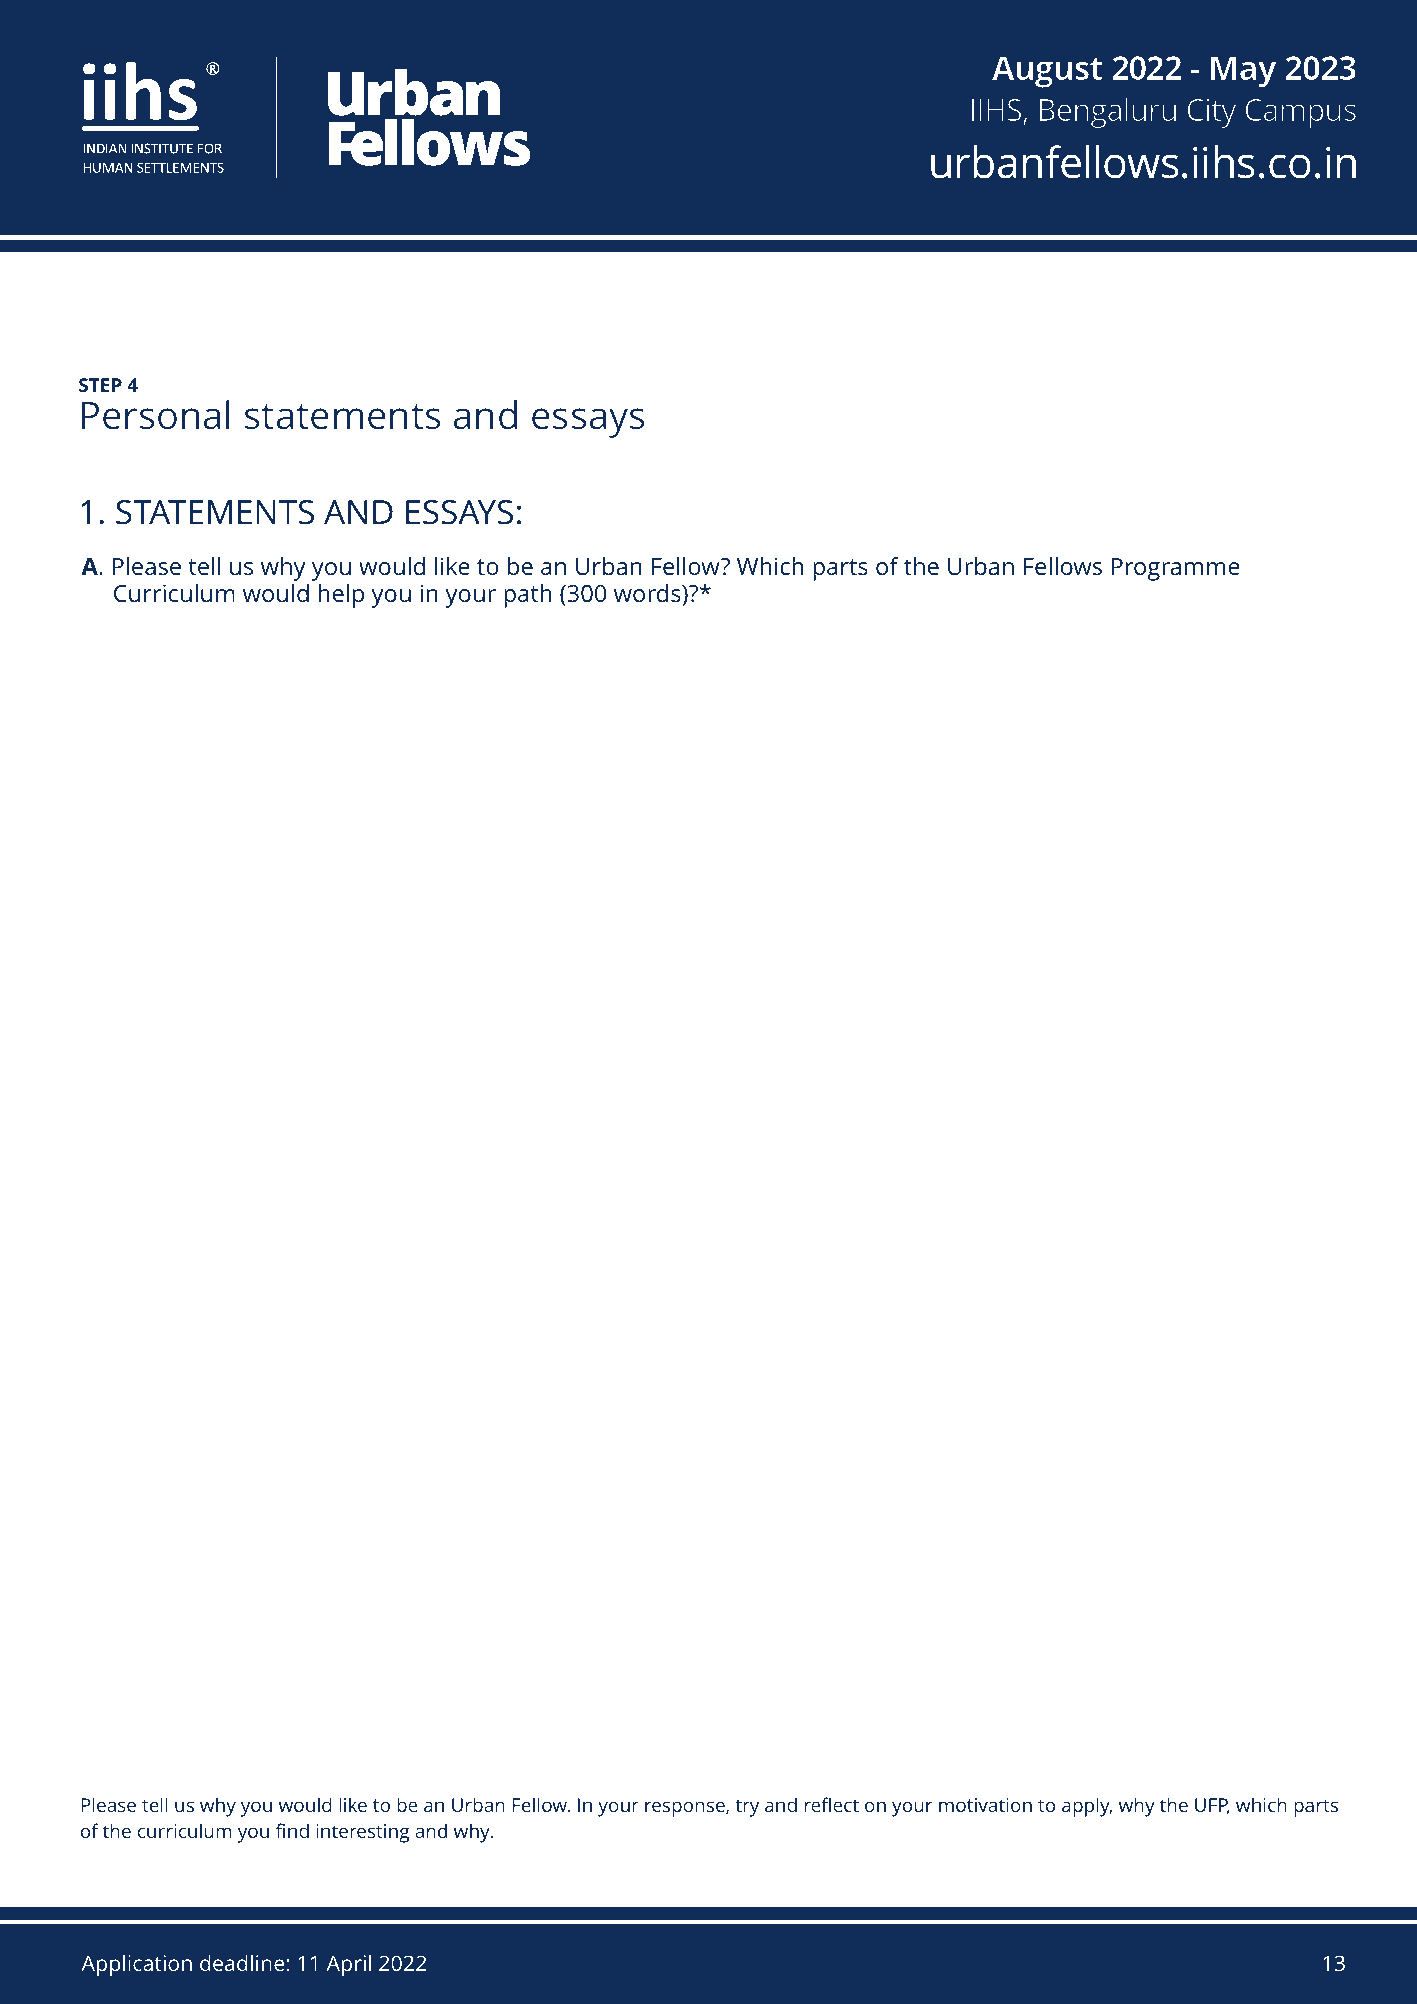 This screenshot has height=2004, width=1417. Describe the element at coordinates (156, 415) in the screenshot. I see `Personal` at that location.
